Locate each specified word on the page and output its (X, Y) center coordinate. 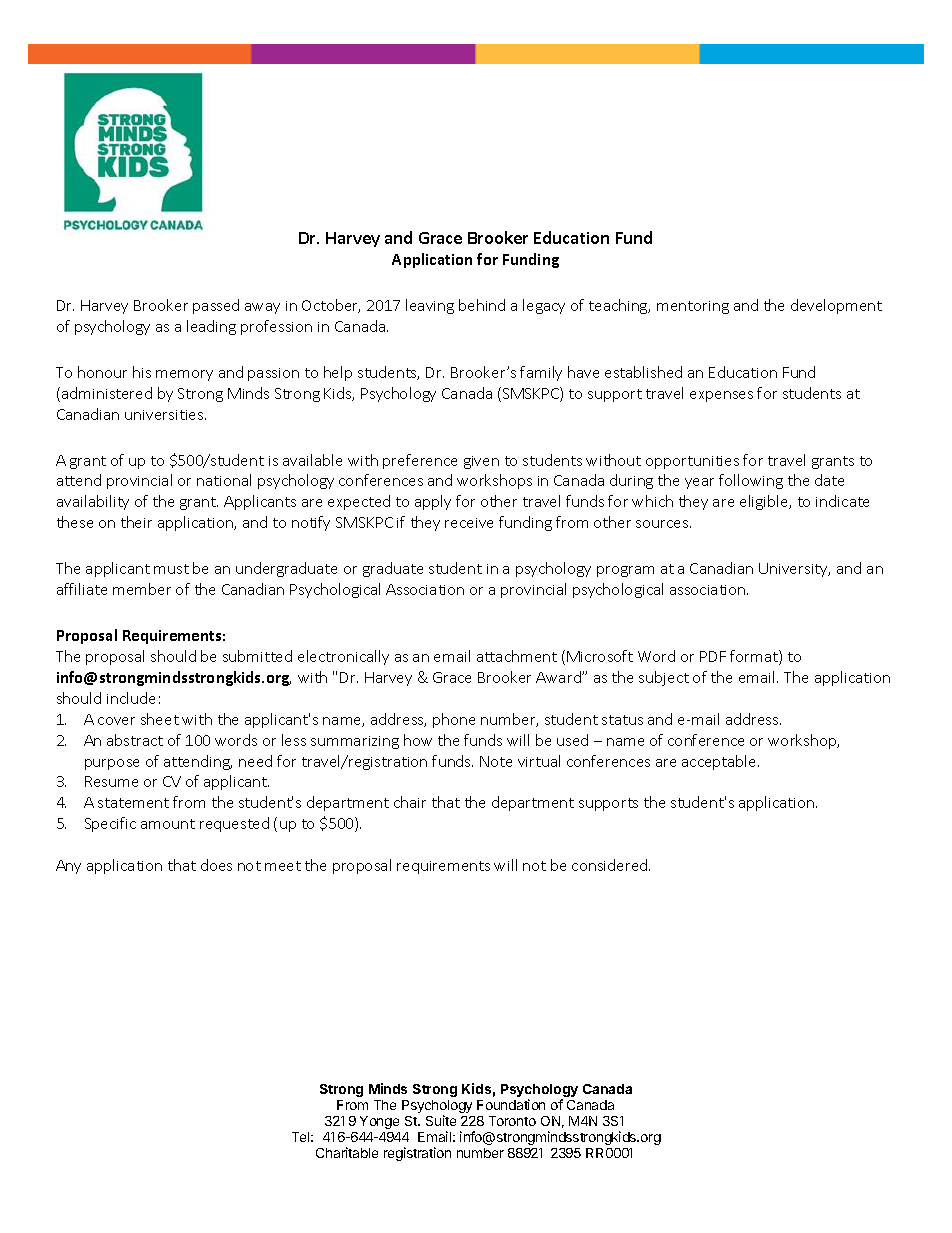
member (142, 589)
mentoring (693, 307)
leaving (430, 306)
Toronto (512, 1121)
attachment (517, 656)
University (794, 570)
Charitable (347, 1152)
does (216, 865)
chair (410, 802)
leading (211, 327)
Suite (441, 1120)
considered (611, 865)
